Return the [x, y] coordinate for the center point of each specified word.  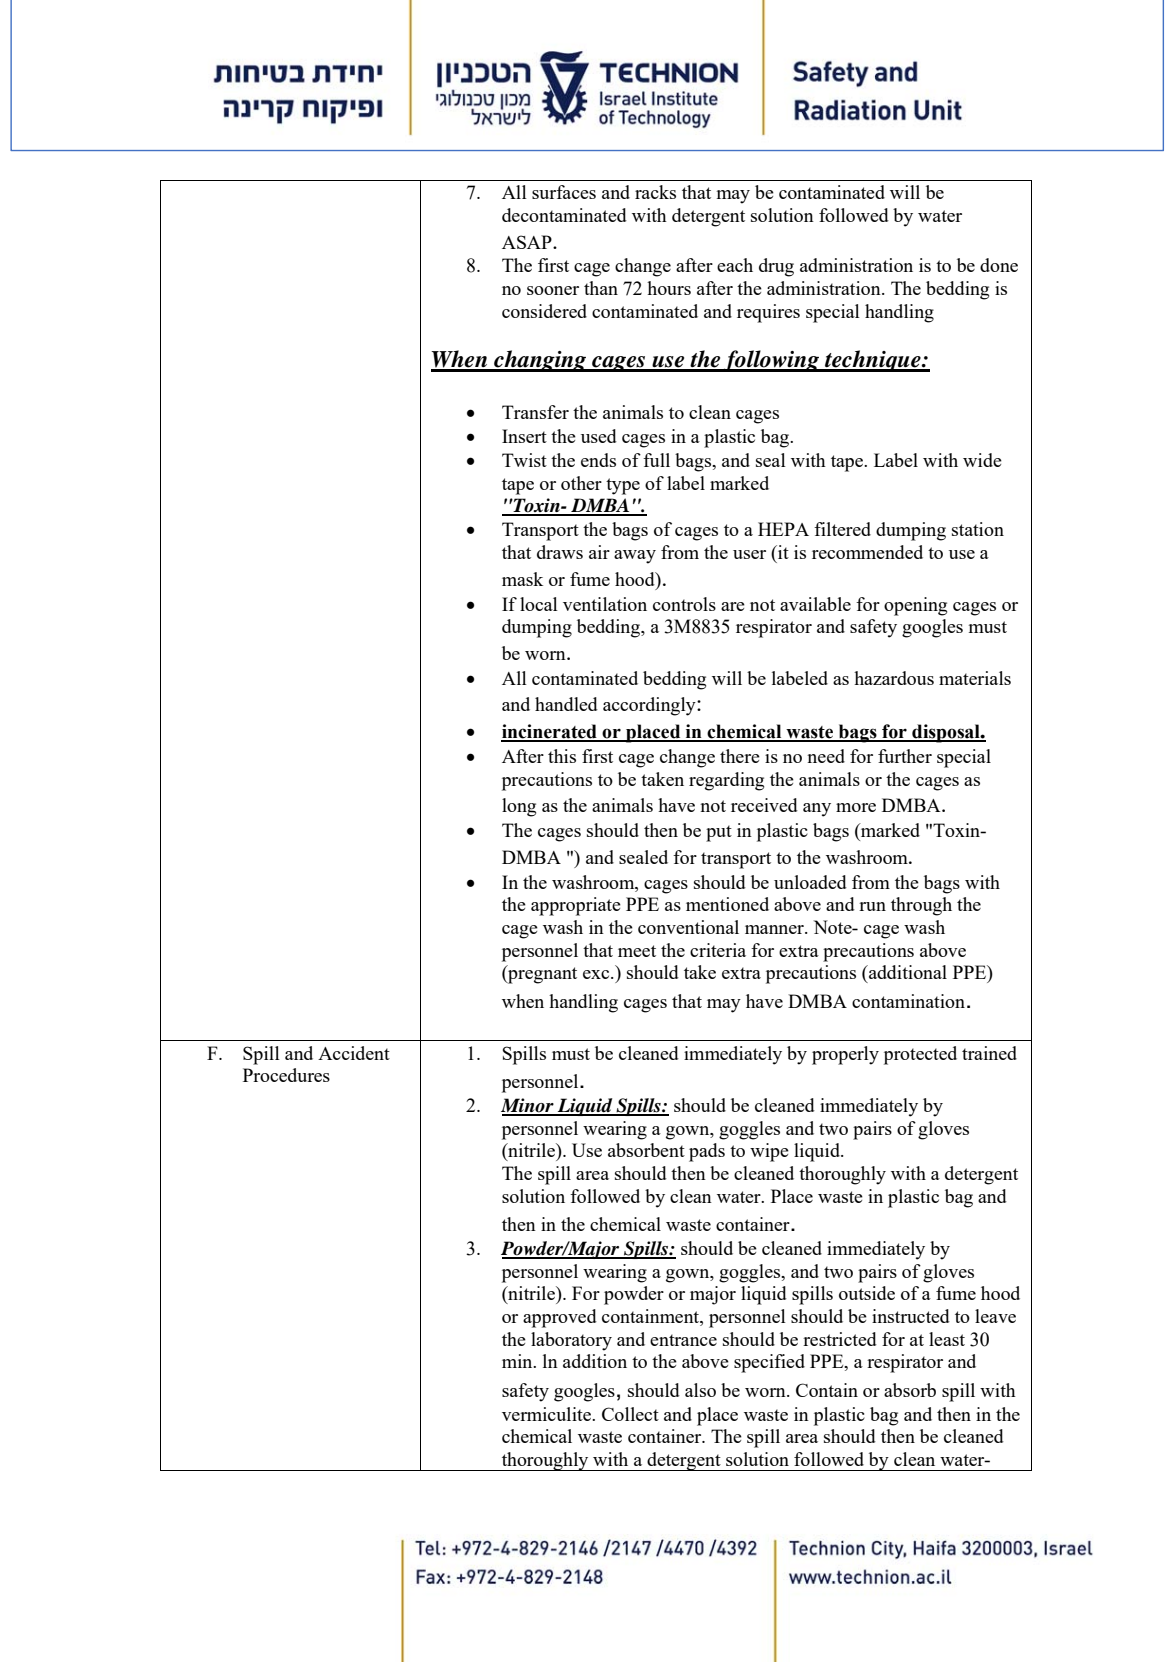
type [623, 486]
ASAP [528, 242]
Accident [354, 1053]
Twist [524, 460]
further [905, 756]
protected [920, 1055]
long [519, 807]
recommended [867, 552]
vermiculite [547, 1414]
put [719, 833]
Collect [630, 1414]
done [999, 265]
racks [655, 192]
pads [707, 1152]
